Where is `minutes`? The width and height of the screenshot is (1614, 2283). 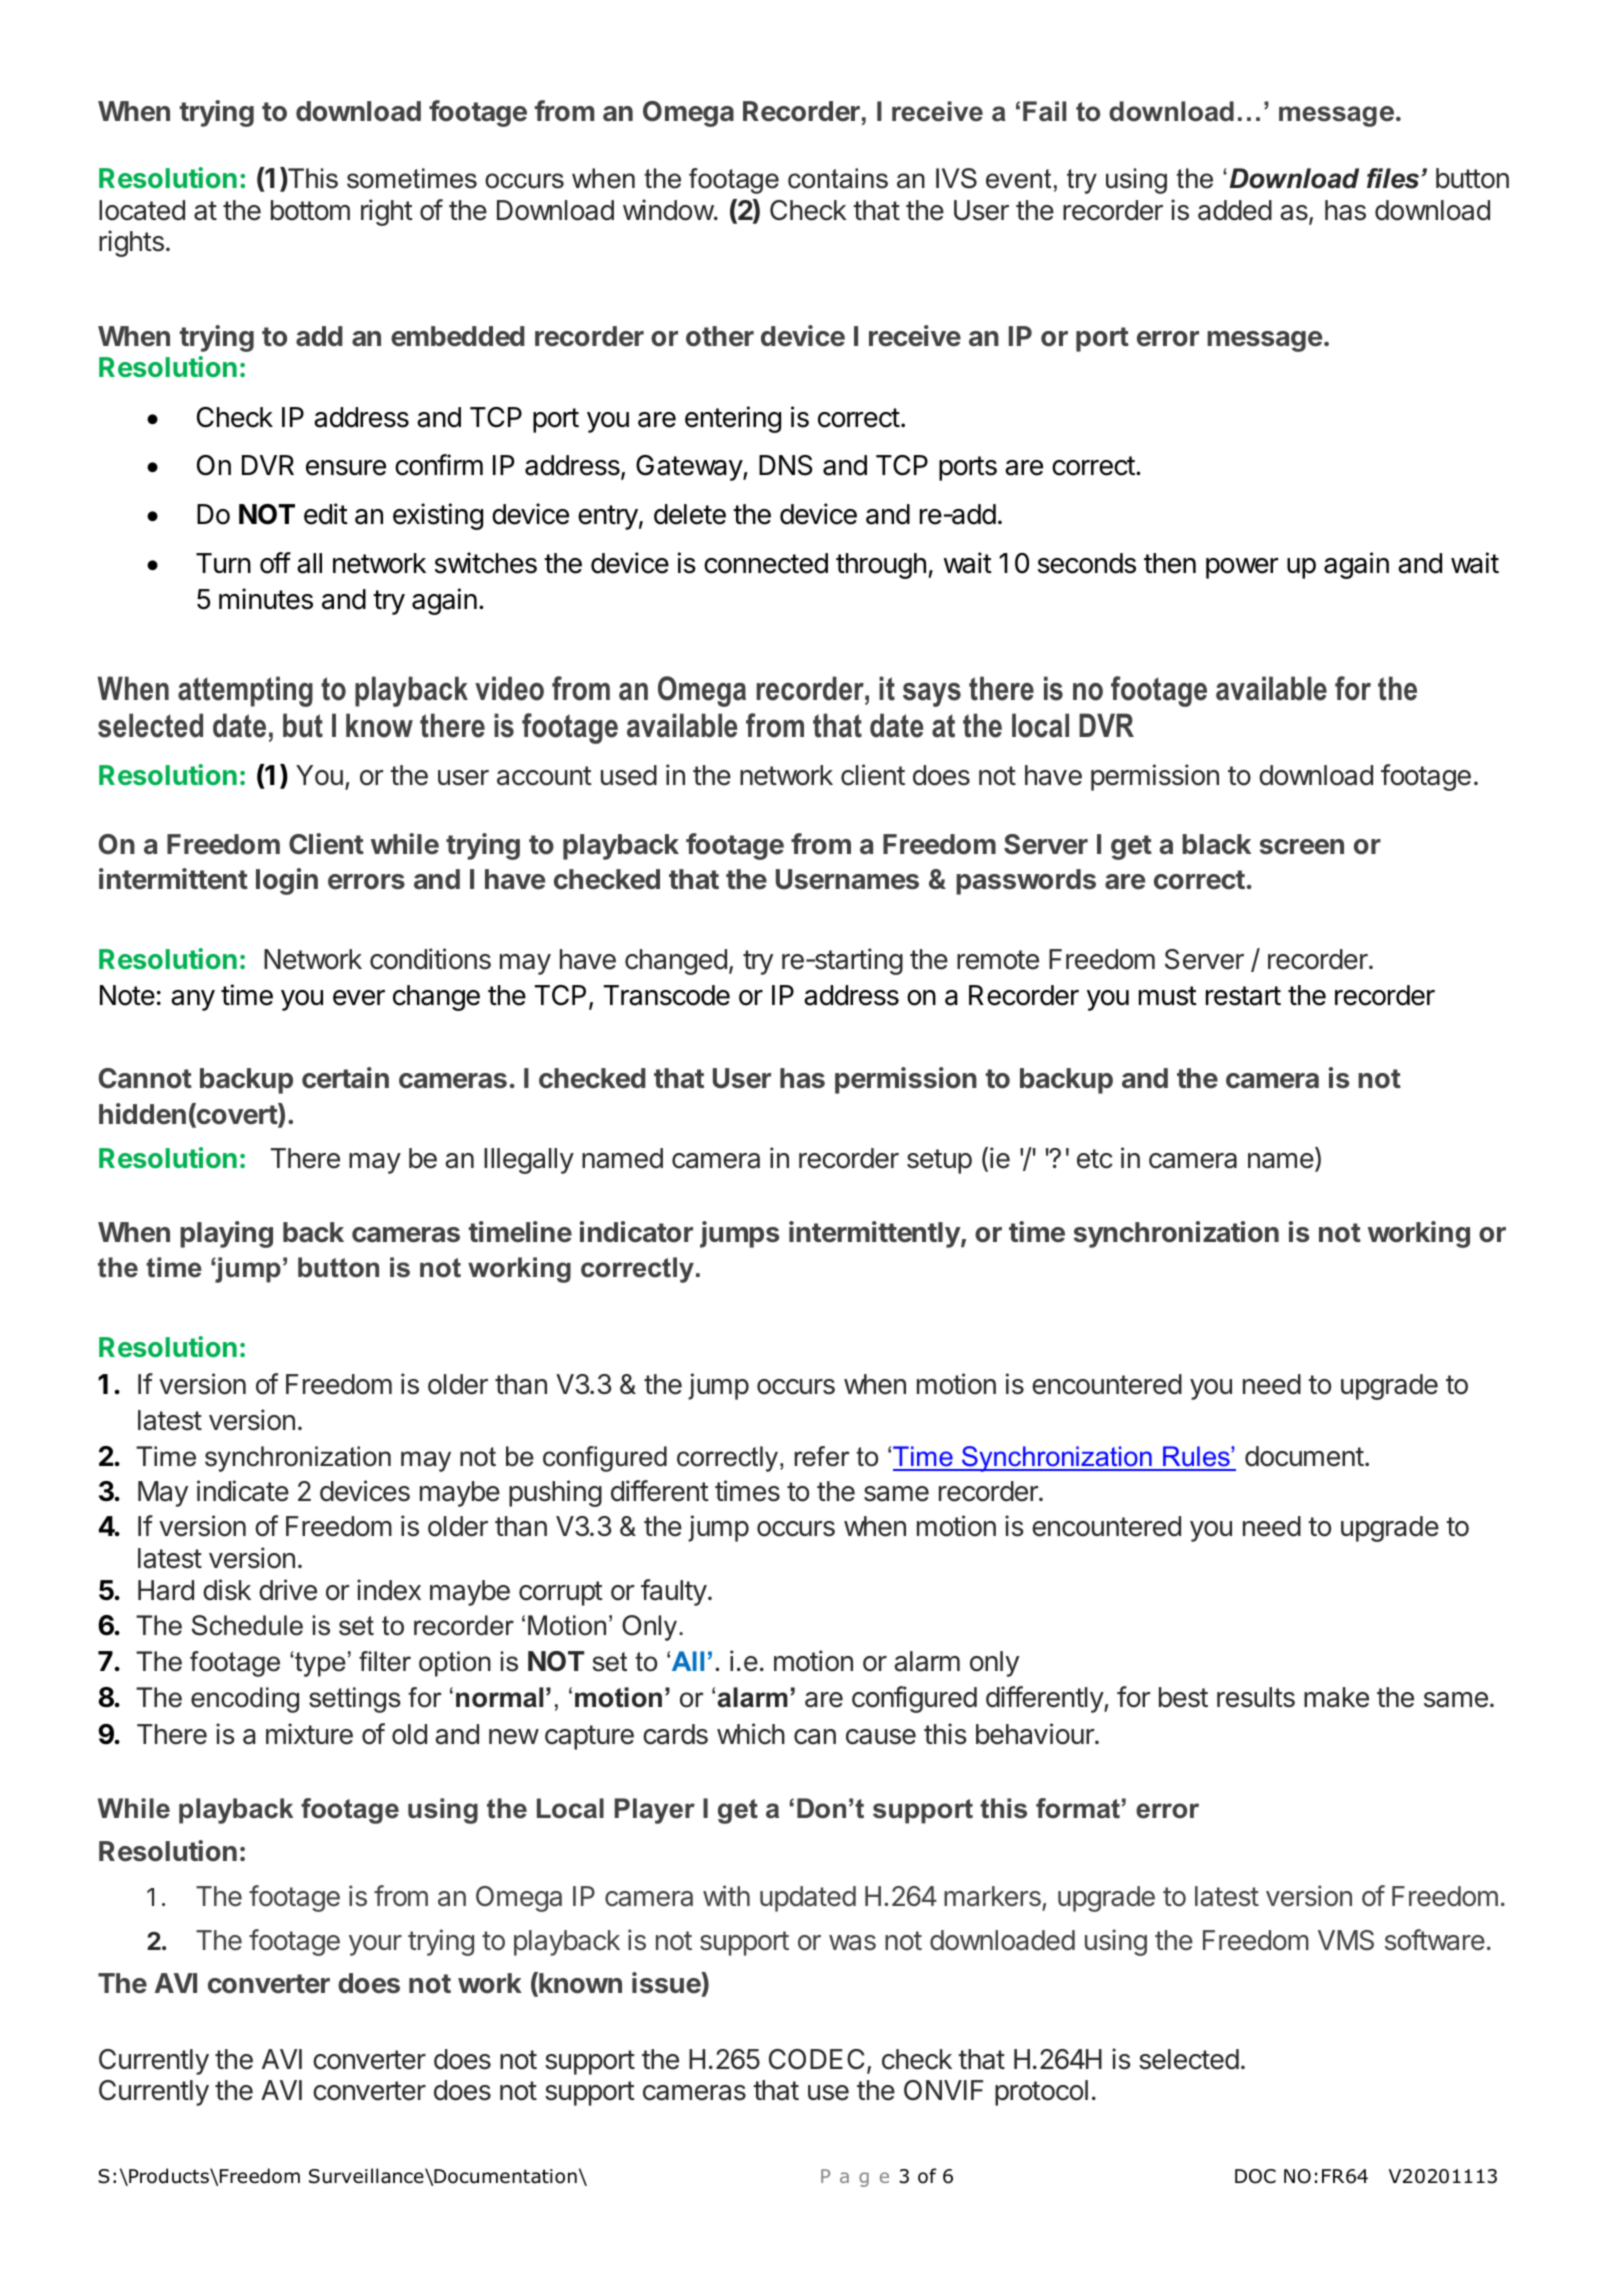 minutes is located at coordinates (266, 599).
